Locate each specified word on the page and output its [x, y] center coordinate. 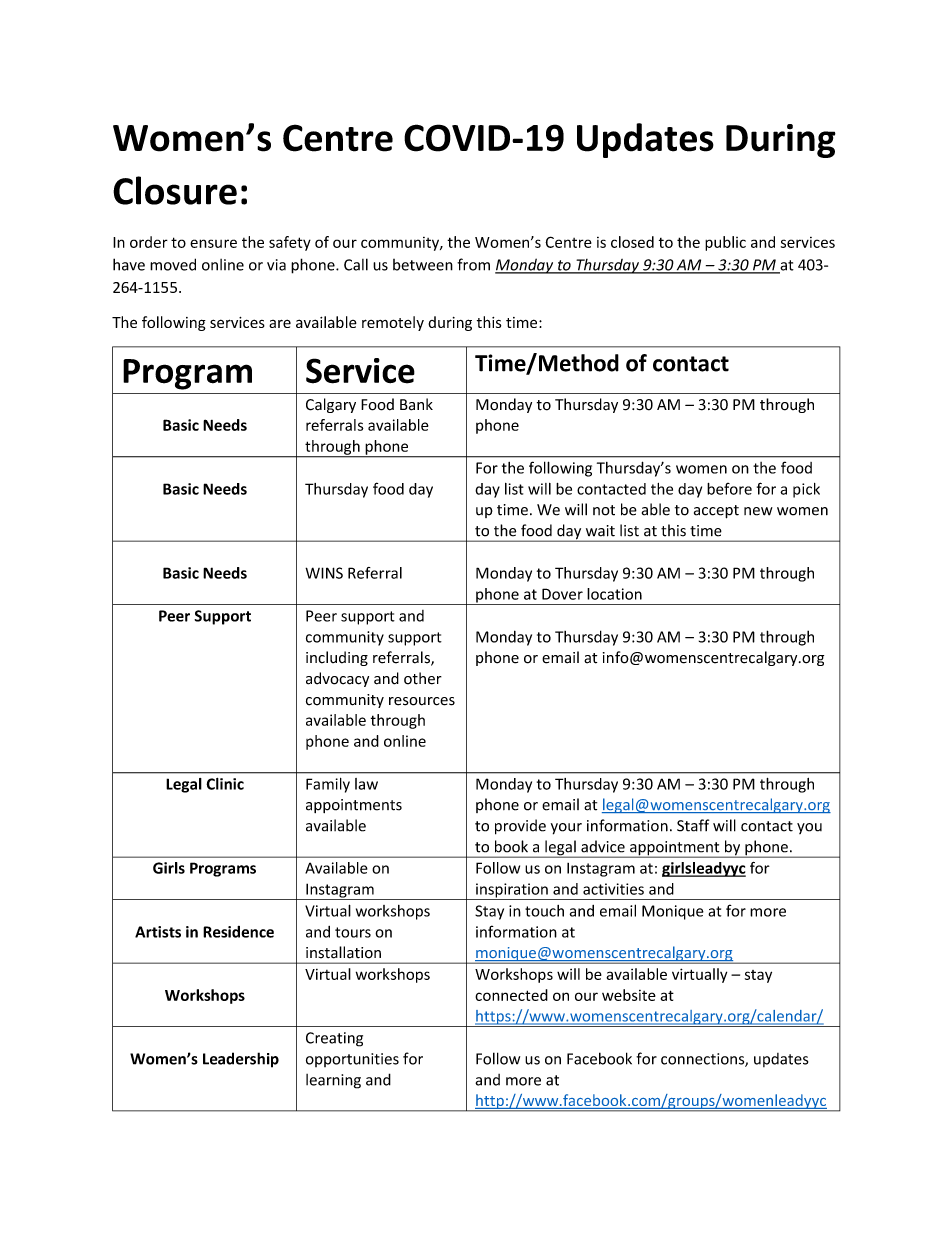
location [614, 594]
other [423, 678]
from [473, 264]
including [337, 658]
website [629, 995]
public [725, 243]
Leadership [241, 1060]
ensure [213, 243]
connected [511, 995]
